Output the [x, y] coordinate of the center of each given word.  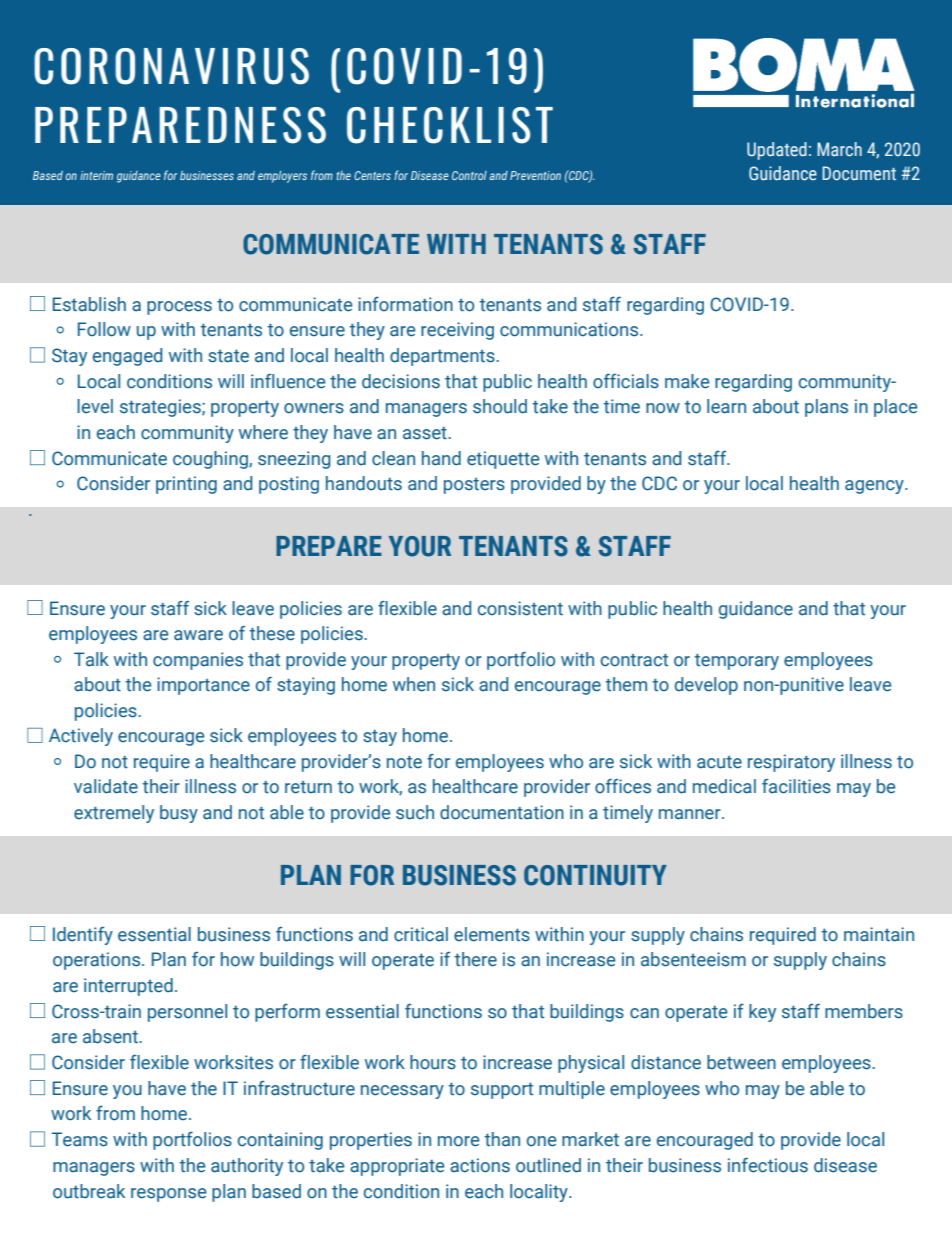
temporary [736, 662]
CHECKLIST [450, 125]
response [169, 1195]
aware [198, 635]
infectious [768, 1165]
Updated [777, 151]
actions [480, 1165]
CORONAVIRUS [171, 66]
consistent [520, 608]
